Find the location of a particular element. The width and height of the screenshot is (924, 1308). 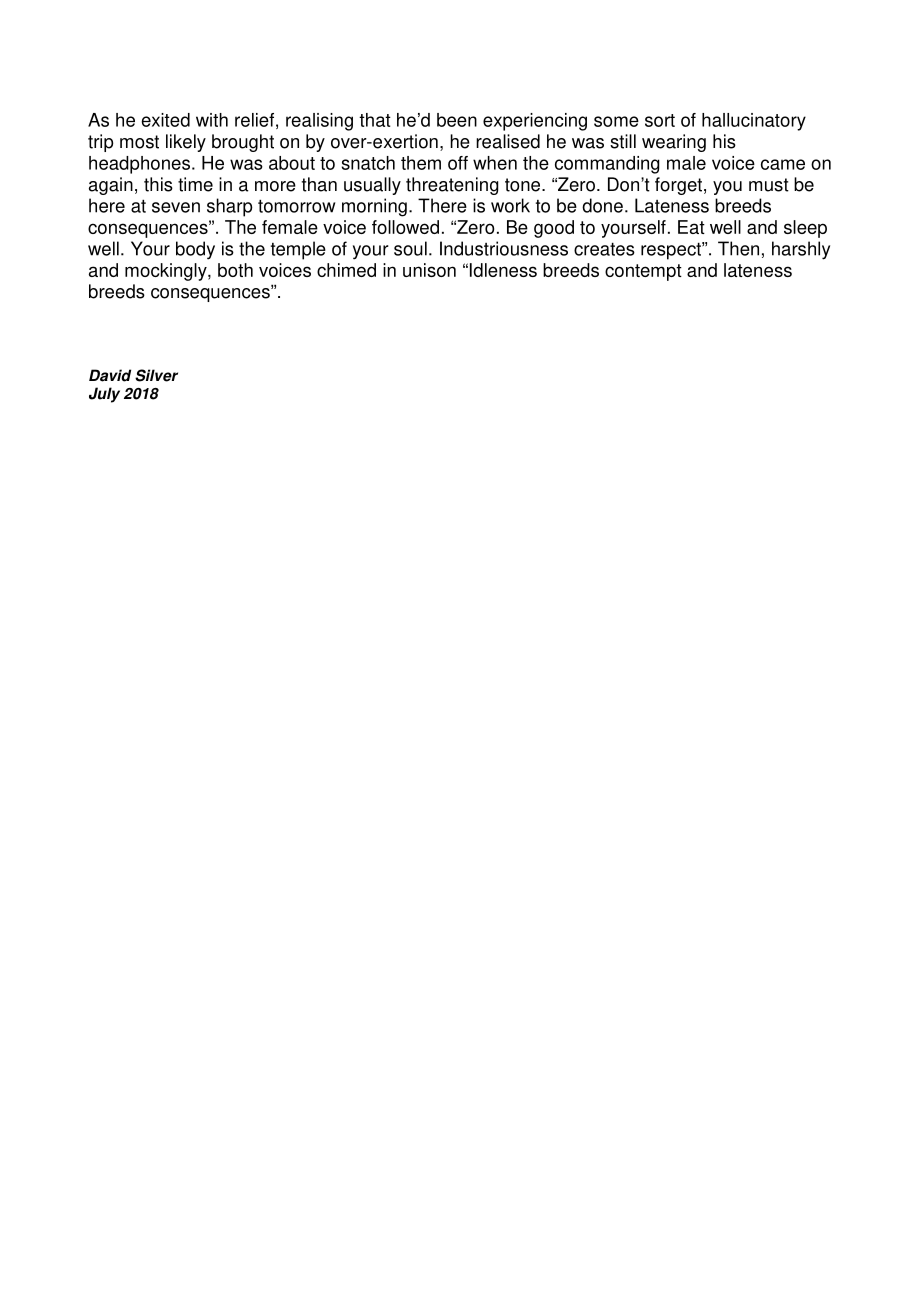

unison is located at coordinates (429, 270).
